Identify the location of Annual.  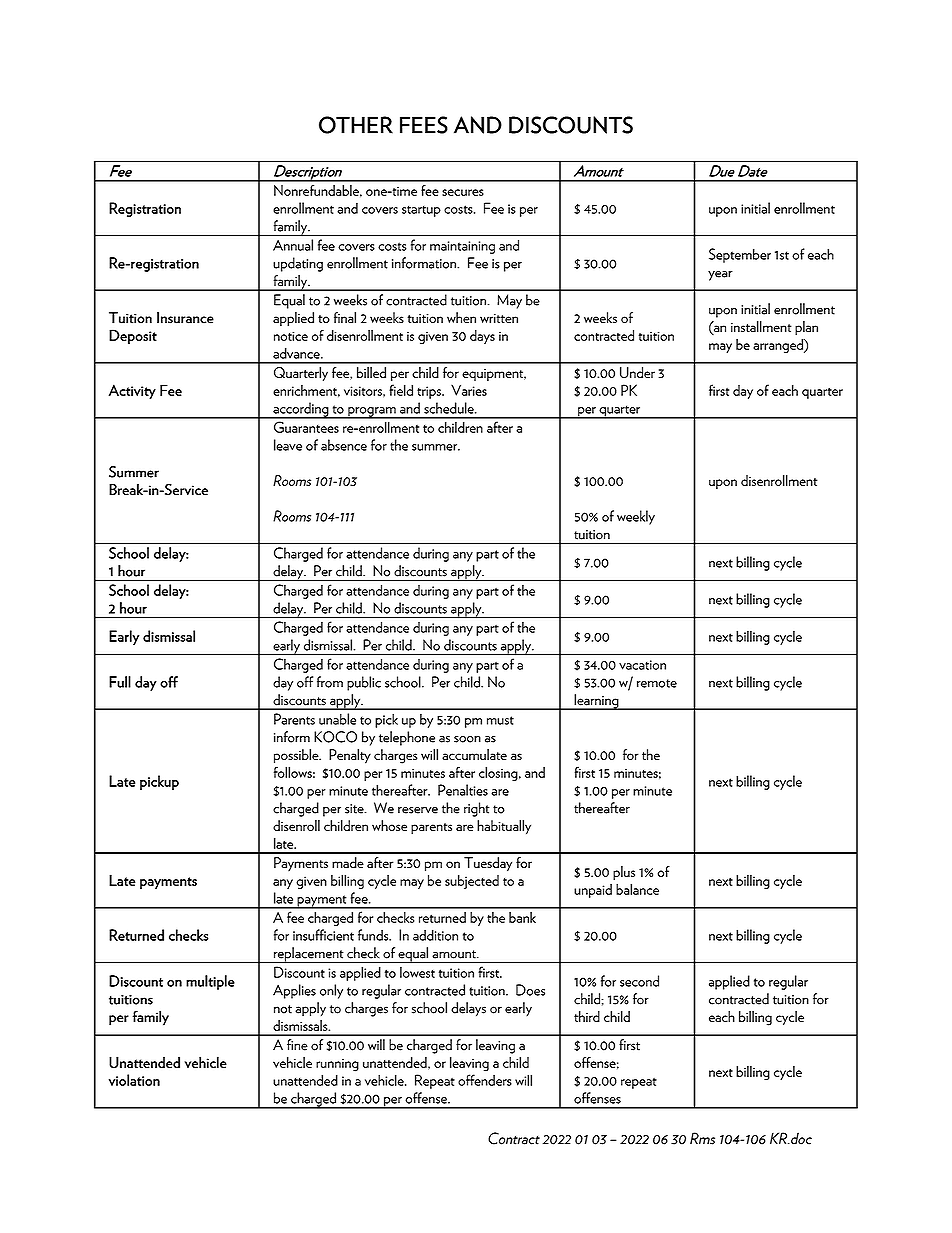
(293, 245).
